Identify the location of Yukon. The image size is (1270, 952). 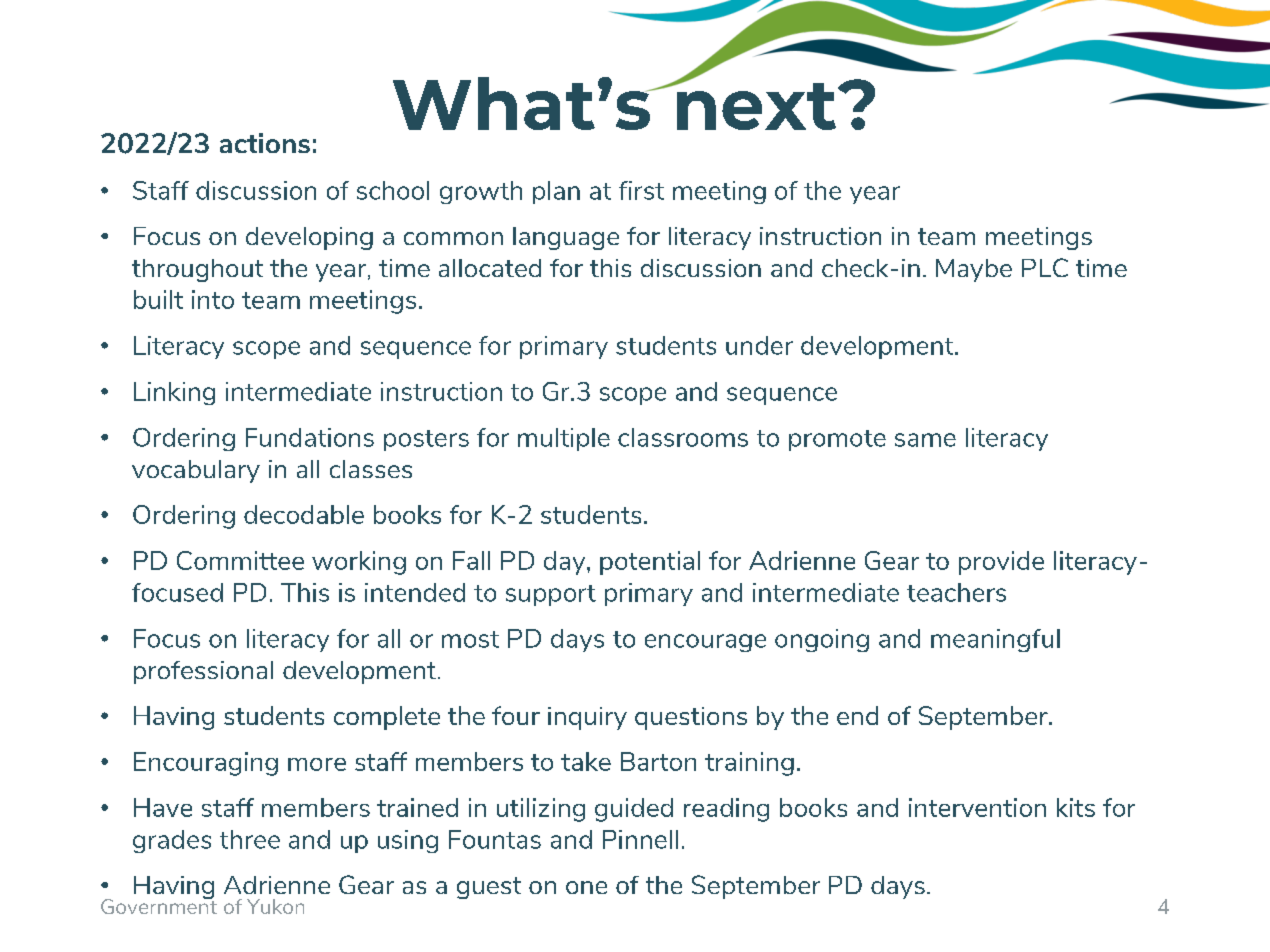
(275, 906).
